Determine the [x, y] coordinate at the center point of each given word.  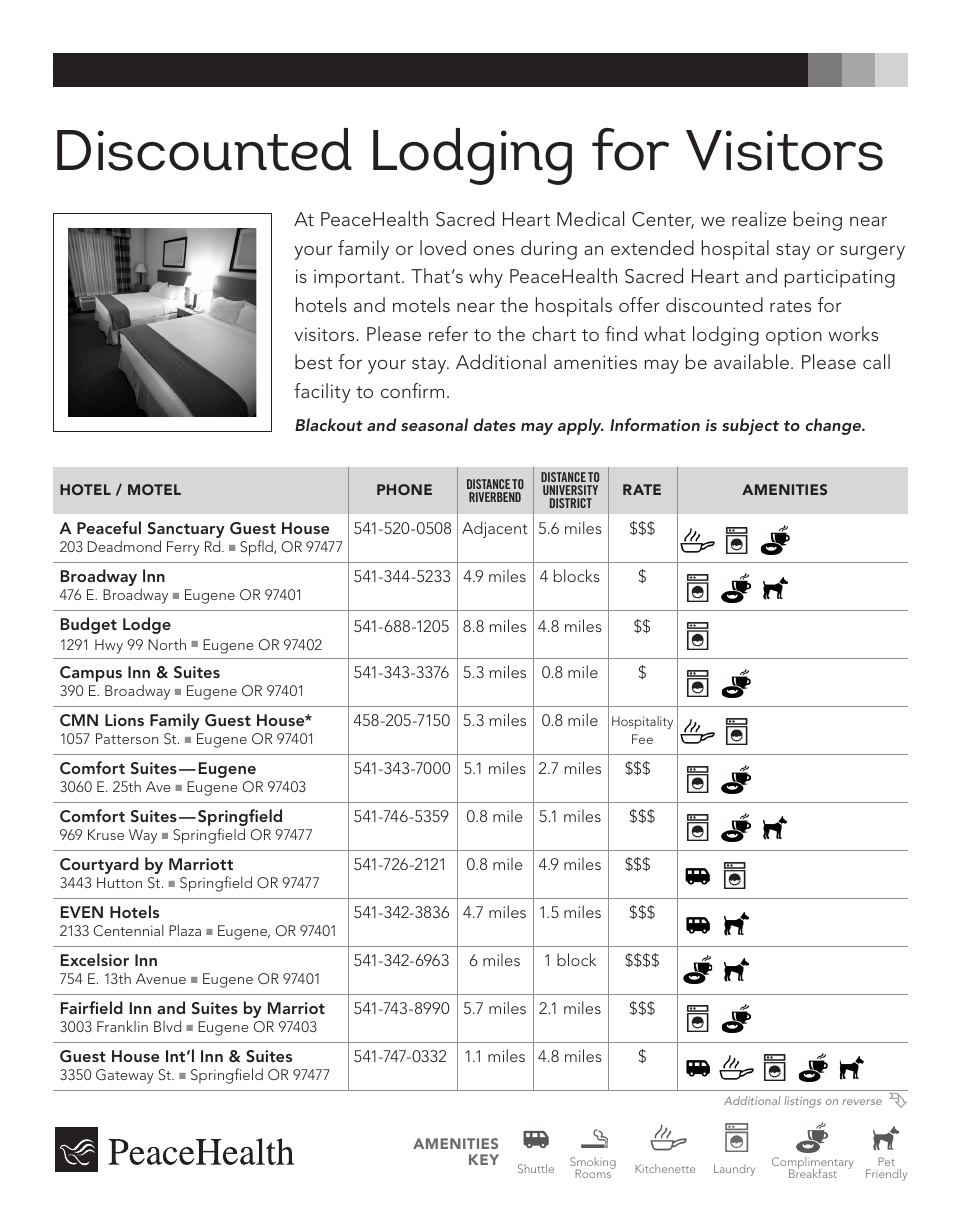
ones [493, 250]
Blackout [329, 424]
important [358, 278]
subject [750, 426]
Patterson [127, 738]
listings [802, 1102]
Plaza [185, 930]
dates [495, 424]
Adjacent [495, 529]
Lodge [147, 625]
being [818, 221]
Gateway [125, 1076]
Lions [124, 720]
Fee [642, 739]
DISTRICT [571, 503]
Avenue [161, 978]
